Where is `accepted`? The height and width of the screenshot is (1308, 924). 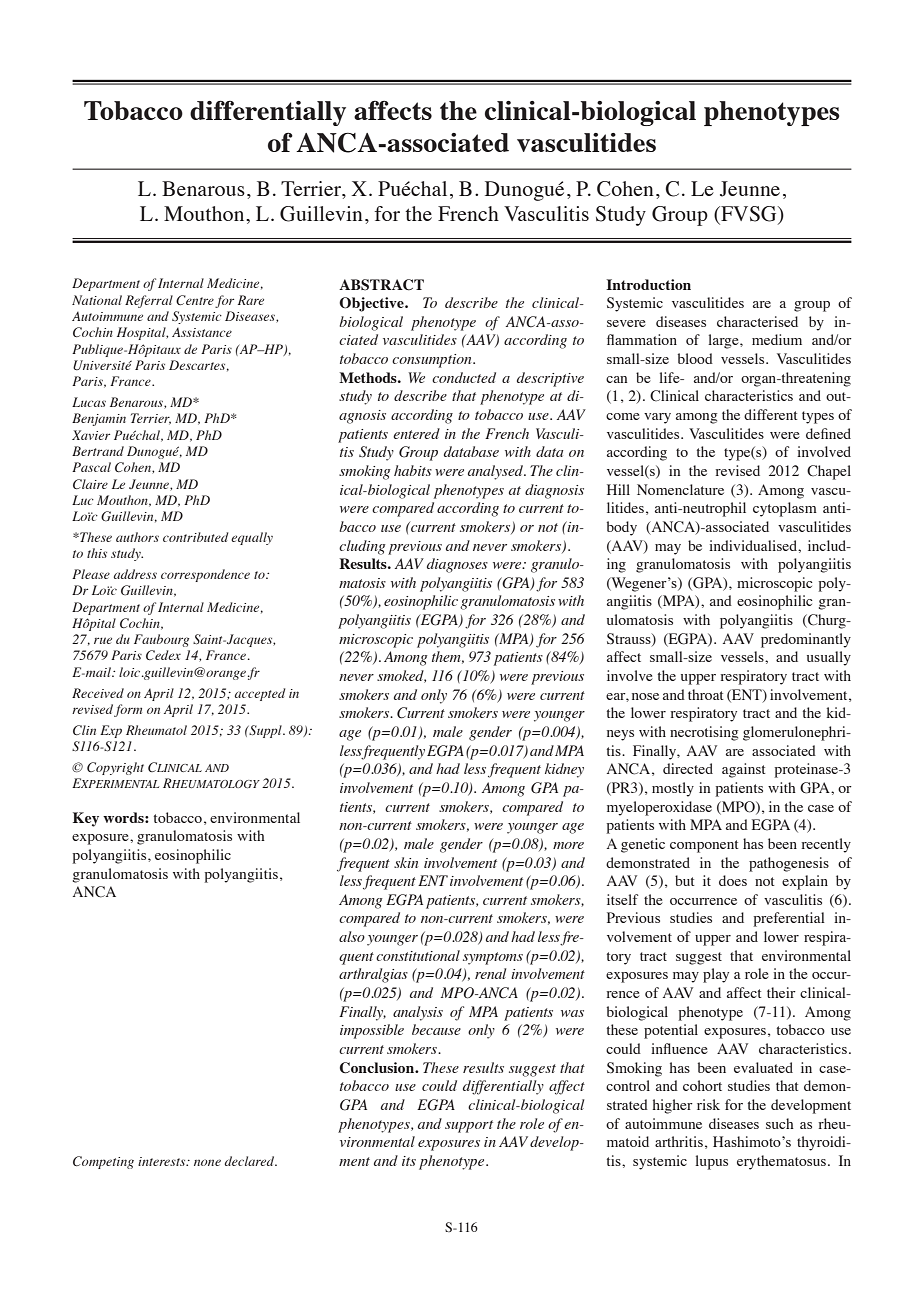 accepted is located at coordinates (260, 694).
